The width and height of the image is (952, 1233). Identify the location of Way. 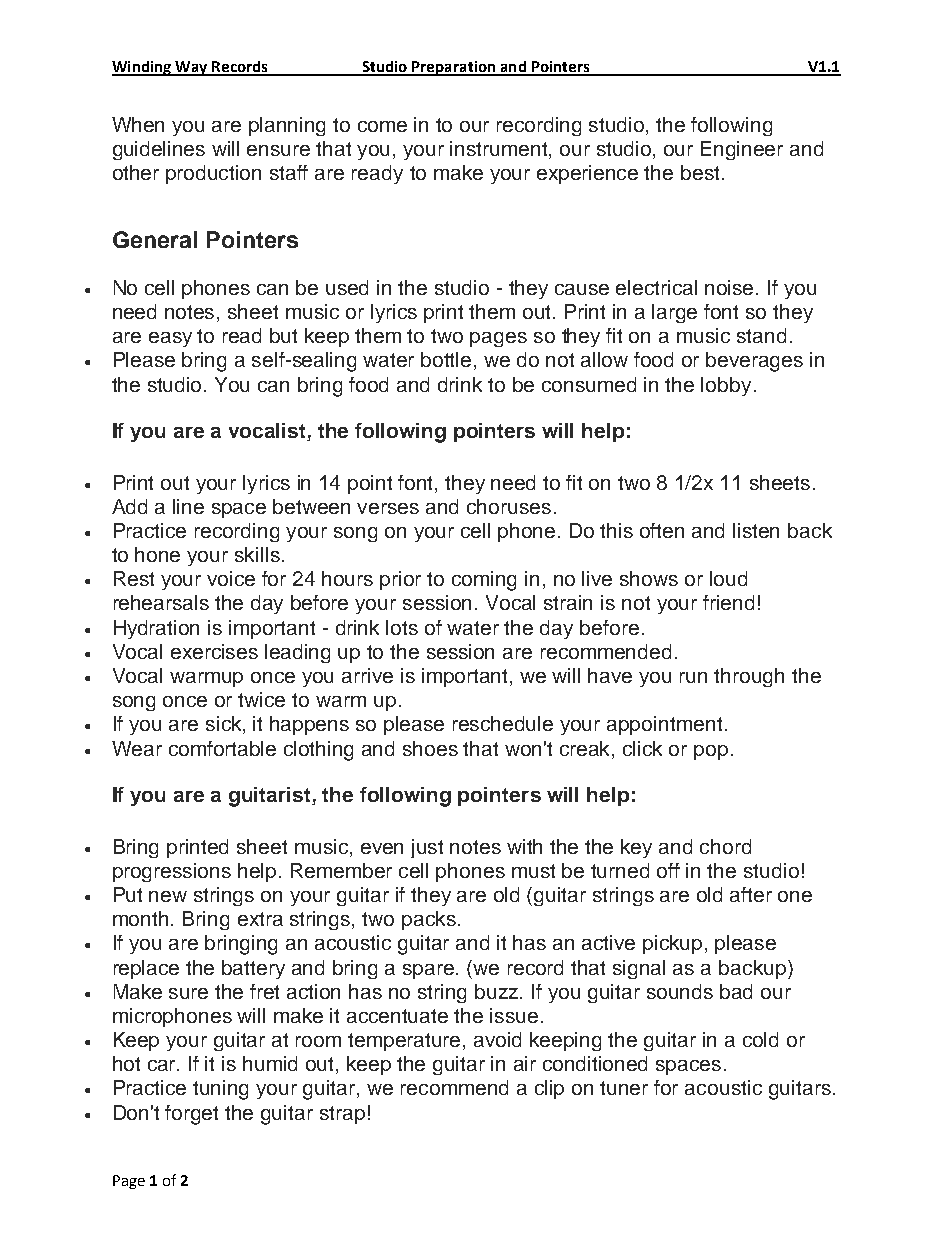
(191, 68).
